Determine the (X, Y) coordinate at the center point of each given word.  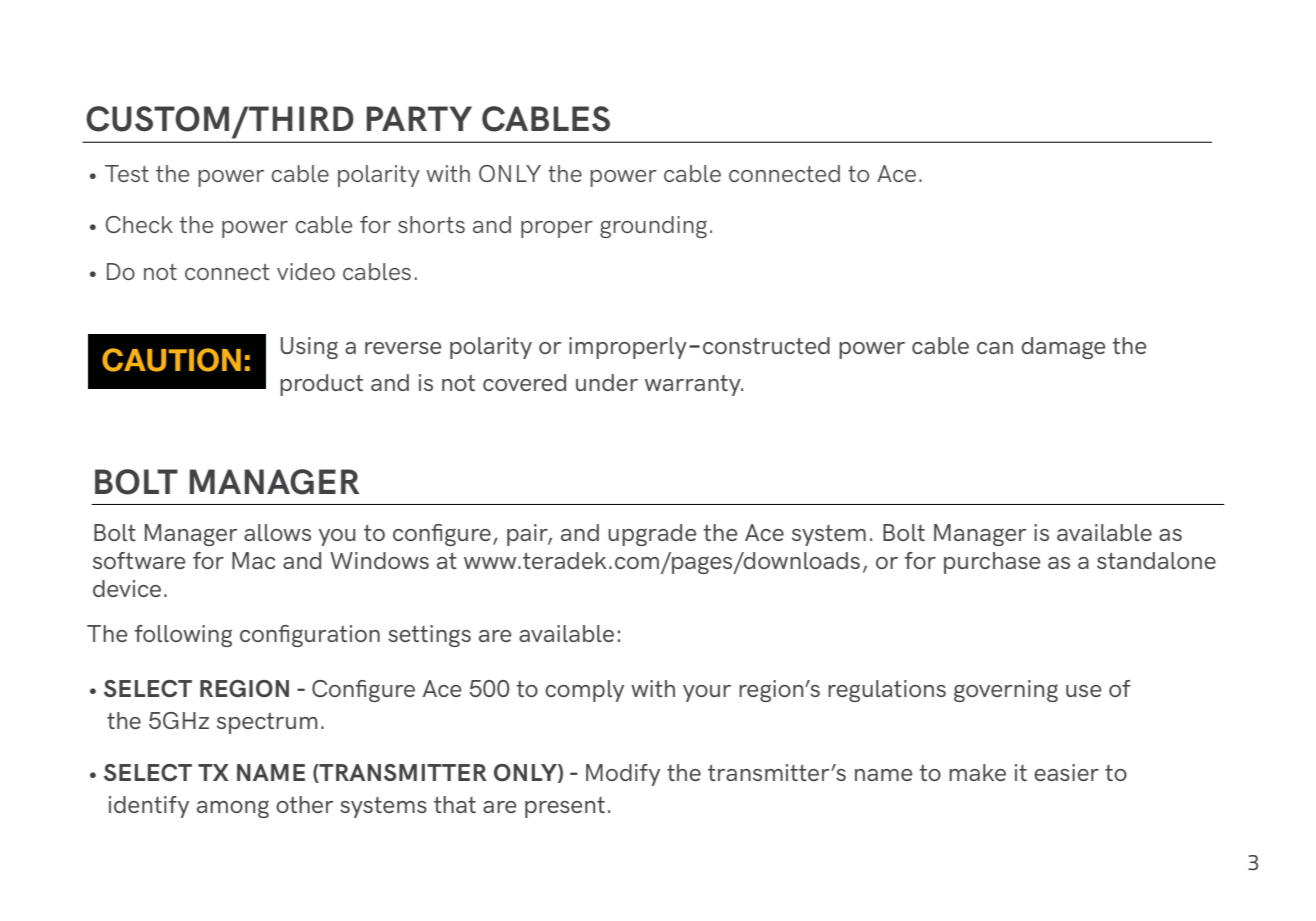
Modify (623, 775)
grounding (653, 227)
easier (1066, 772)
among (233, 809)
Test (127, 173)
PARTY (419, 118)
